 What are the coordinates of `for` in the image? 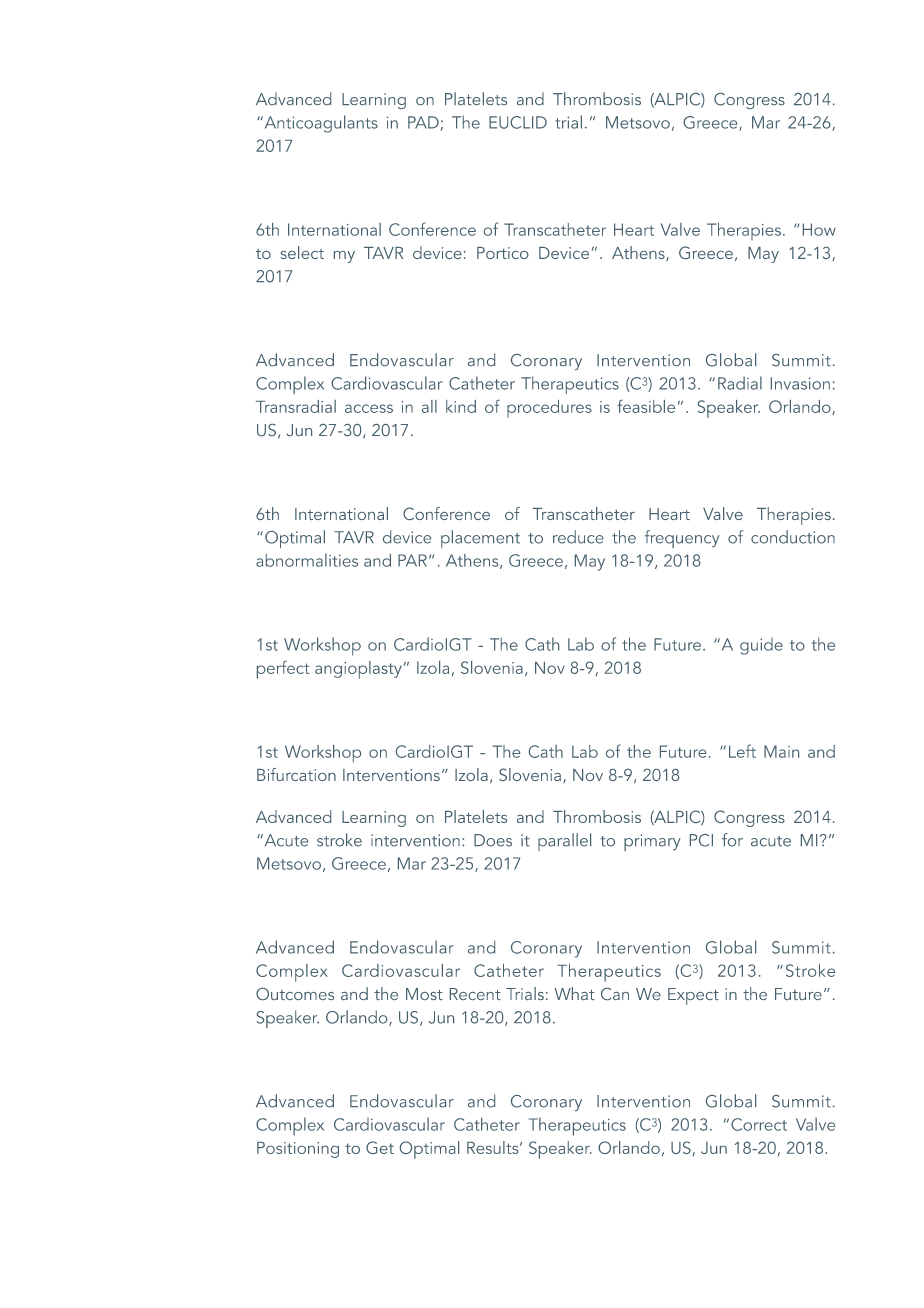 It's located at (732, 840).
